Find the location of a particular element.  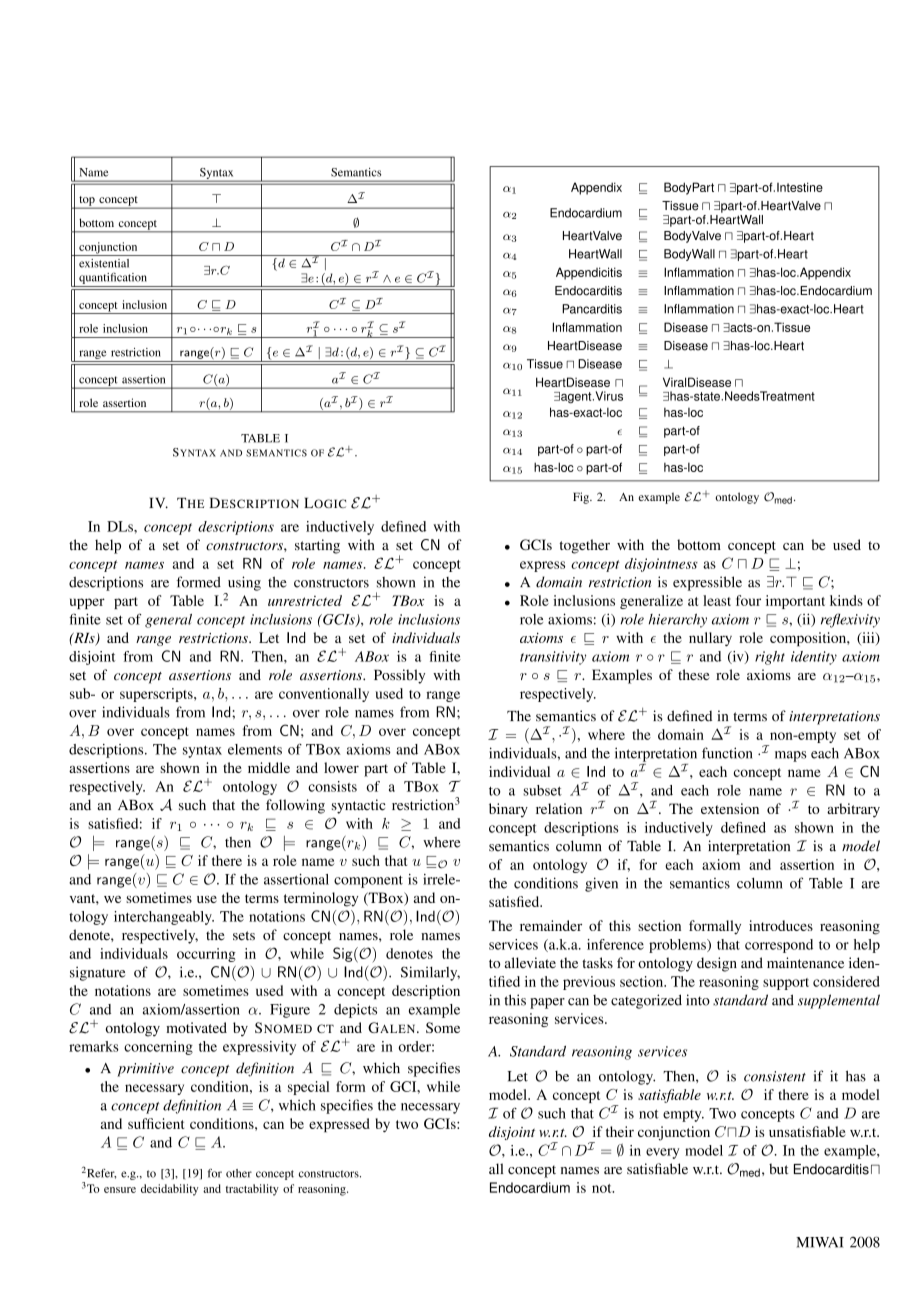

binary is located at coordinates (508, 810).
